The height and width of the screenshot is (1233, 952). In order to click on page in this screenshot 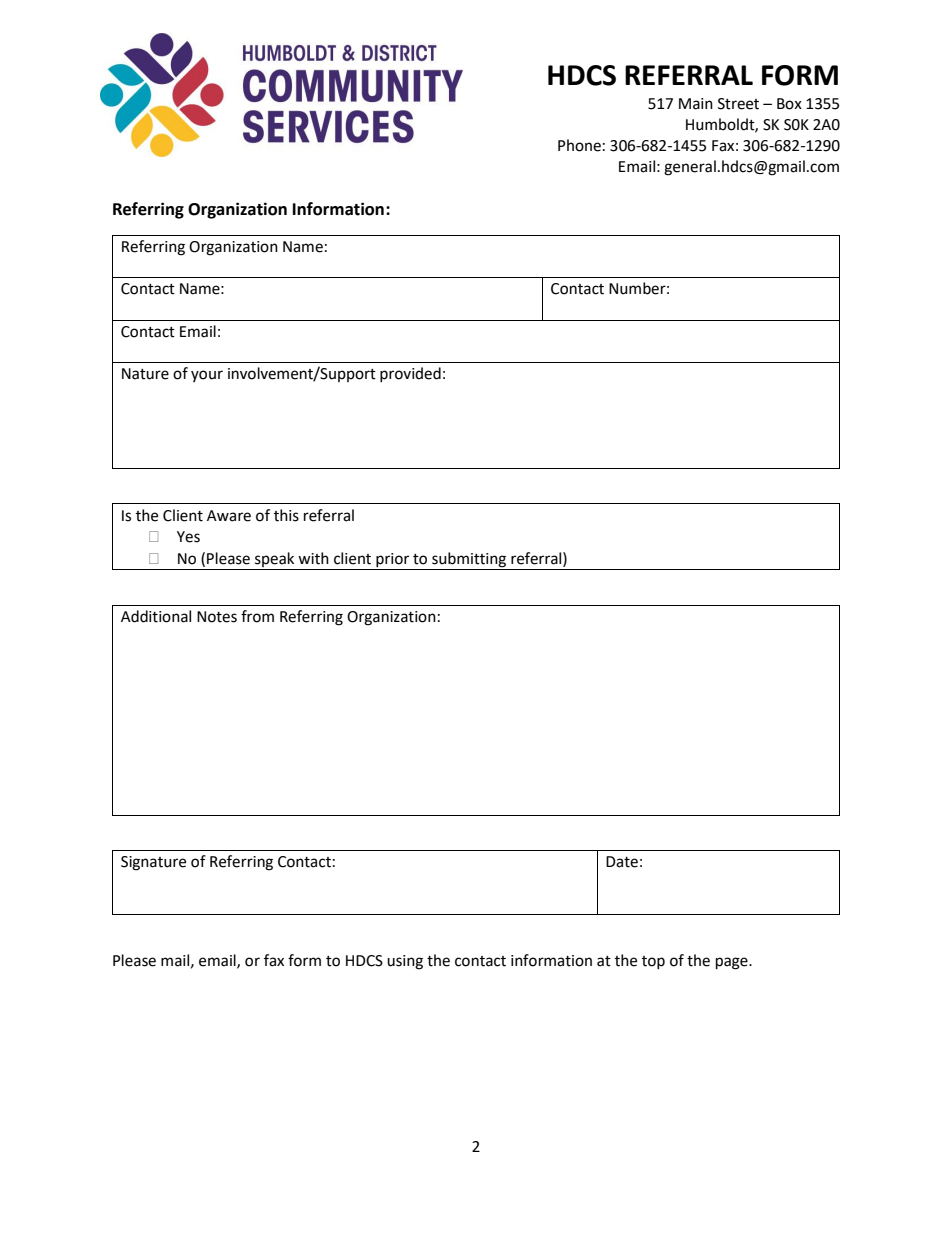, I will do `click(733, 963)`.
